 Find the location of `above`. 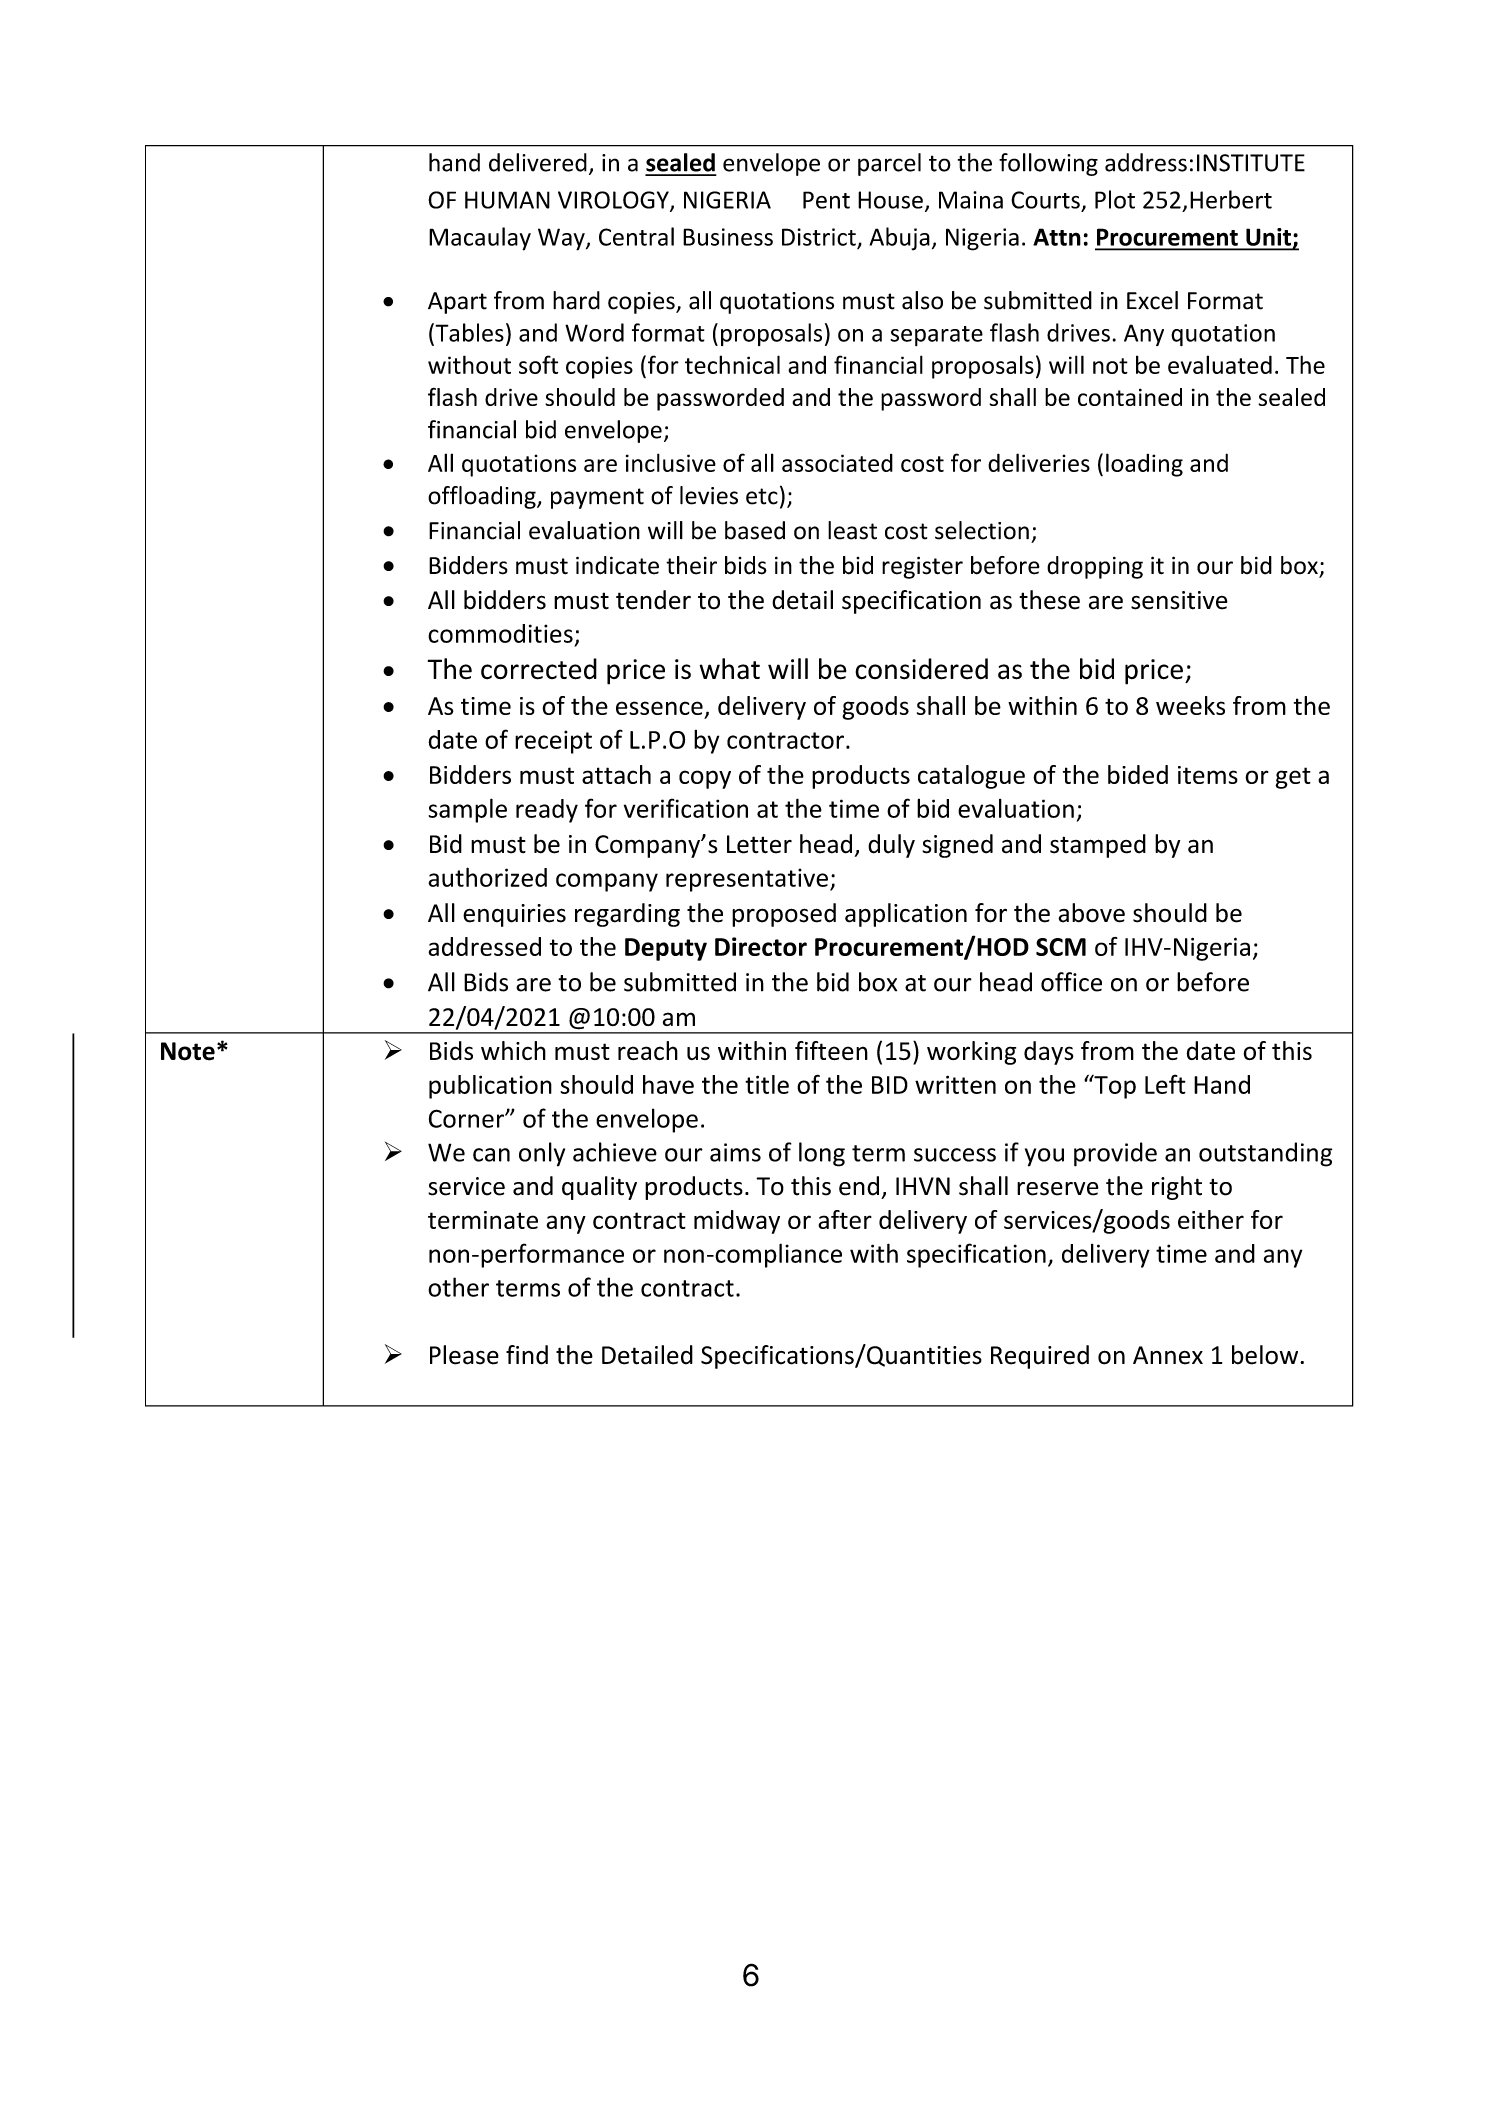

above is located at coordinates (1091, 913).
